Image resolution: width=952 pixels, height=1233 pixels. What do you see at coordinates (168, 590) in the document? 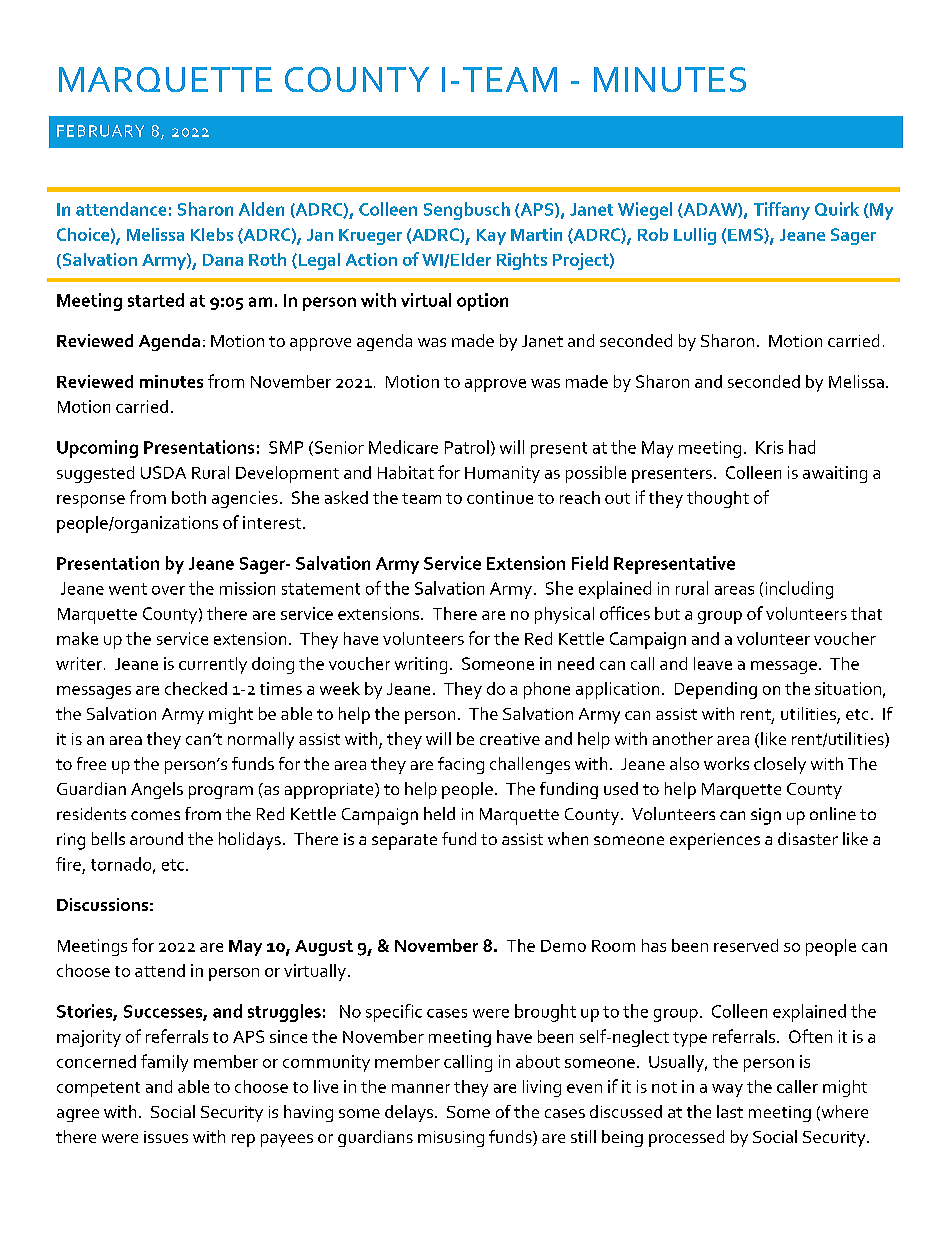
I see `over` at bounding box center [168, 590].
